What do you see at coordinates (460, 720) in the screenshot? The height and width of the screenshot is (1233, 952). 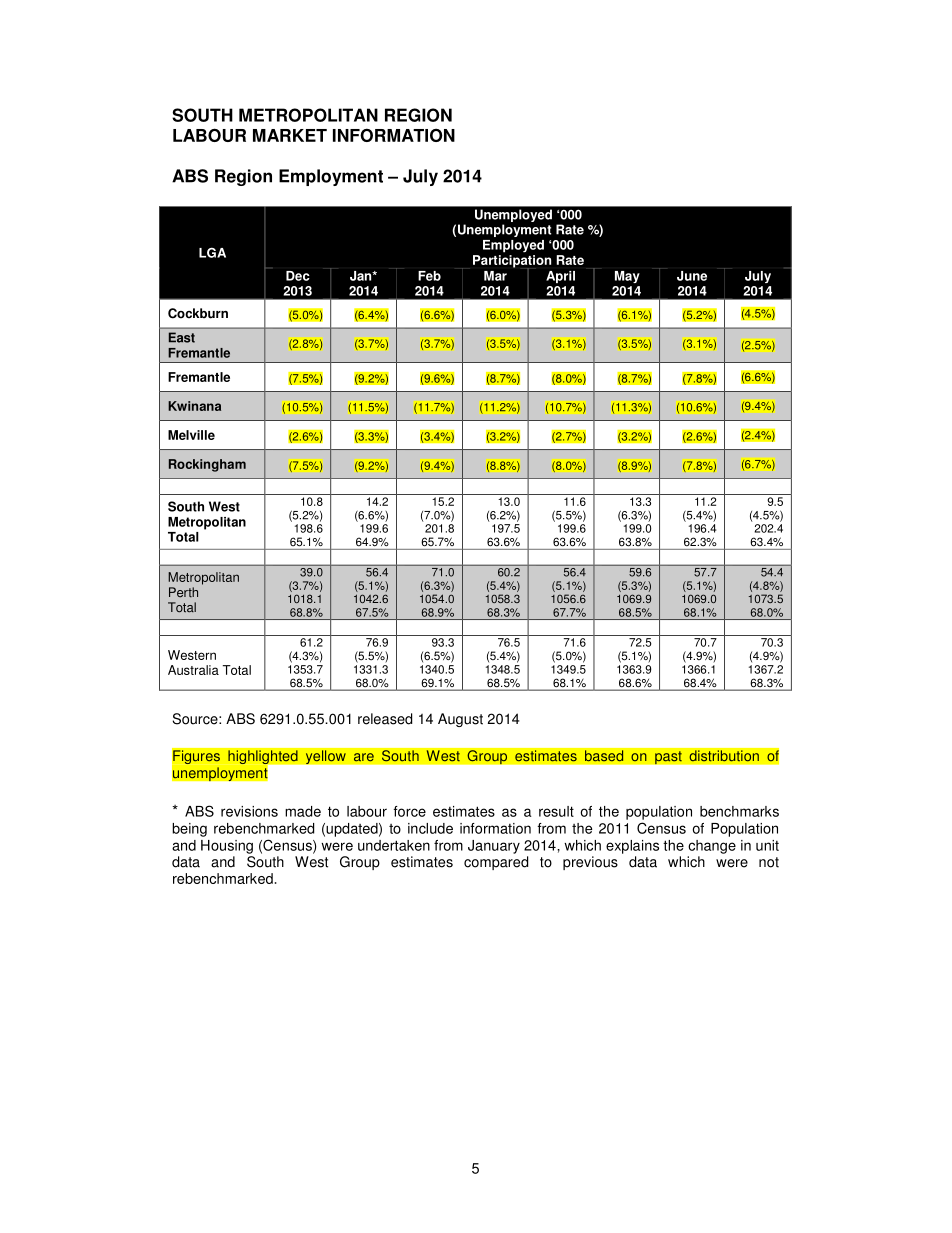 I see `August` at bounding box center [460, 720].
